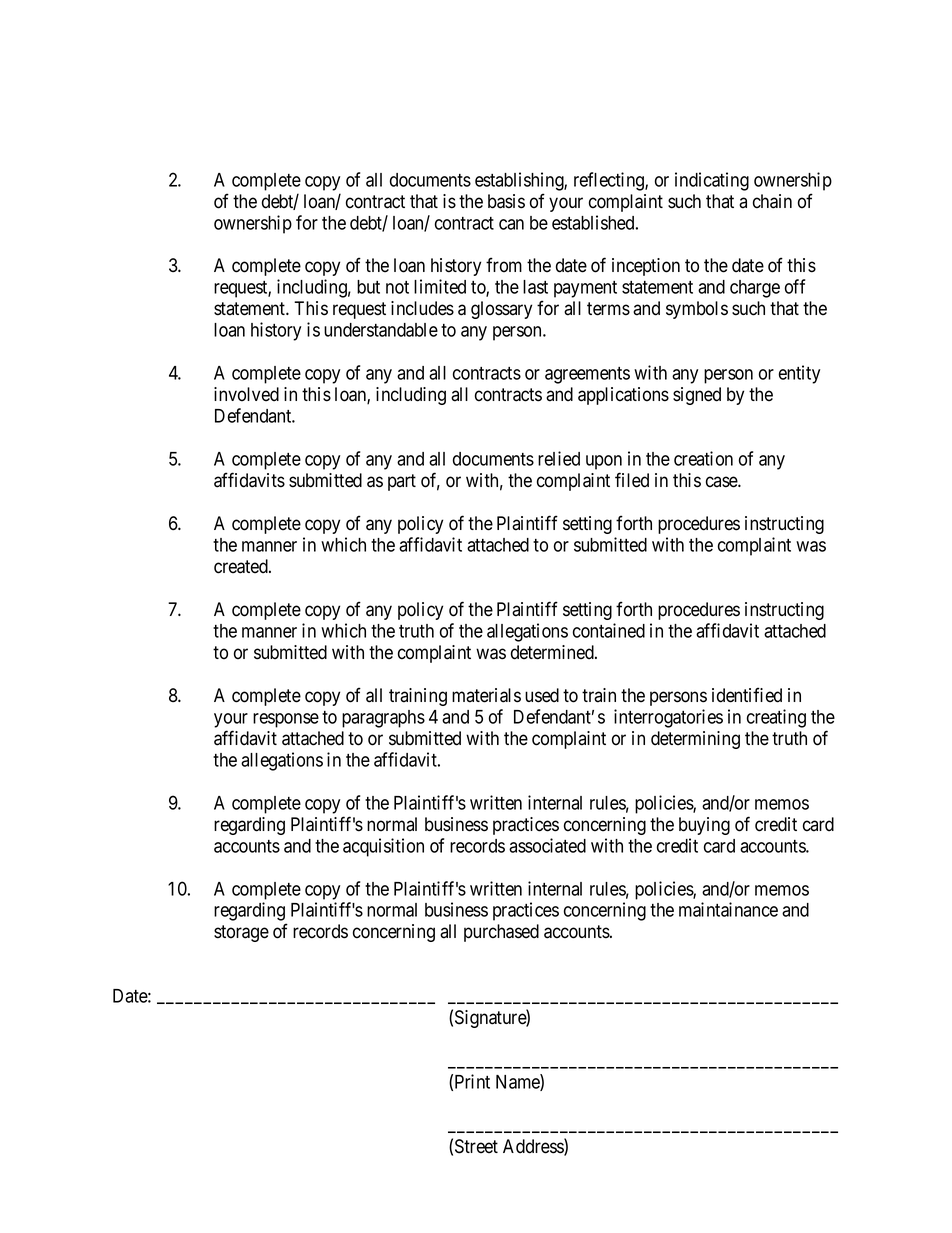 This document has height=1233, width=952. Describe the element at coordinates (501, 933) in the document. I see `purchased` at that location.
